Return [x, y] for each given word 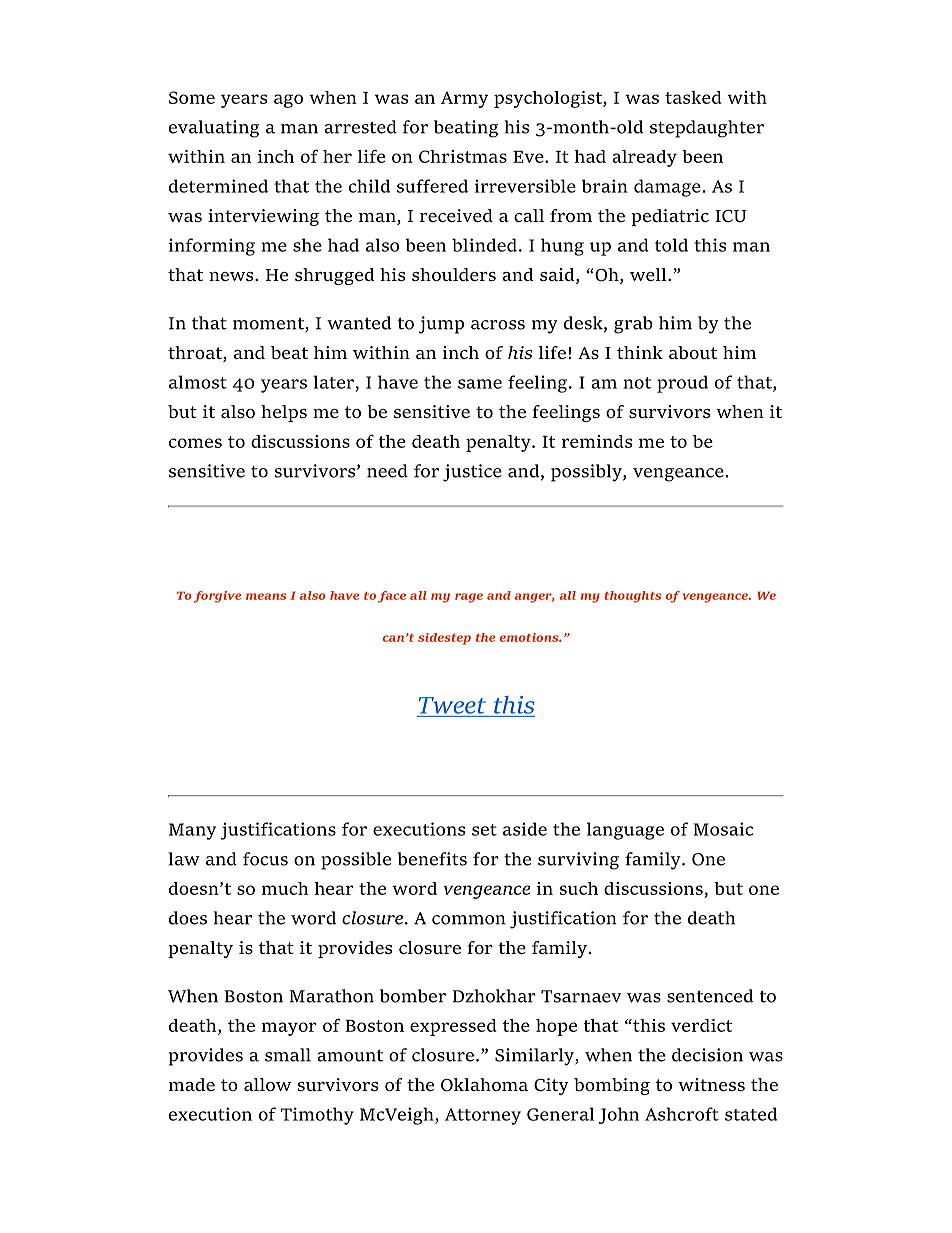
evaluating [214, 129]
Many [192, 831]
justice [472, 473]
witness [711, 1084]
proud [682, 384]
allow [267, 1084]
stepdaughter [707, 129]
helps [284, 413]
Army [464, 99]
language [625, 831]
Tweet [452, 705]
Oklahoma [484, 1085]
